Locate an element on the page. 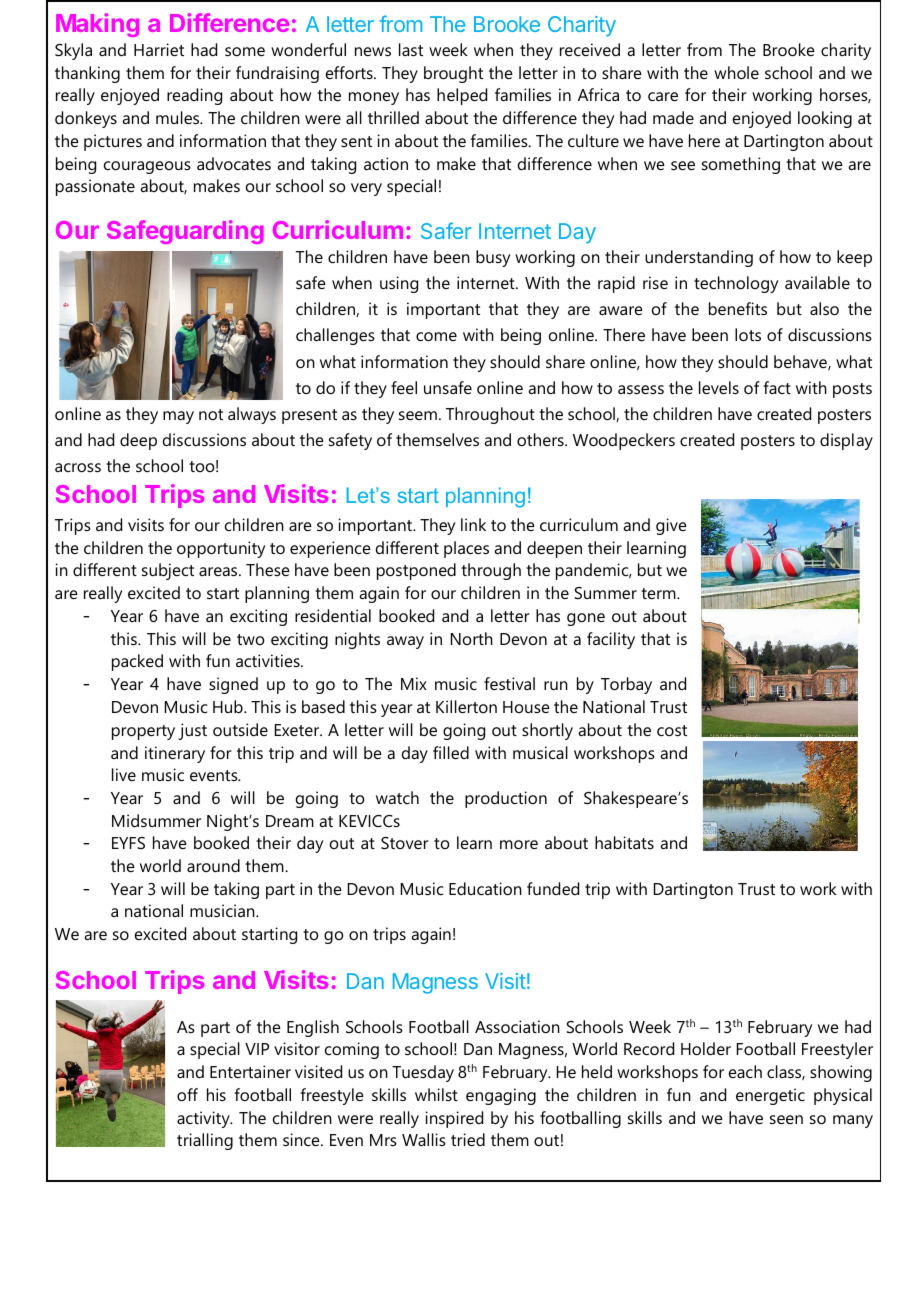 The image size is (924, 1307). places is located at coordinates (466, 549).
